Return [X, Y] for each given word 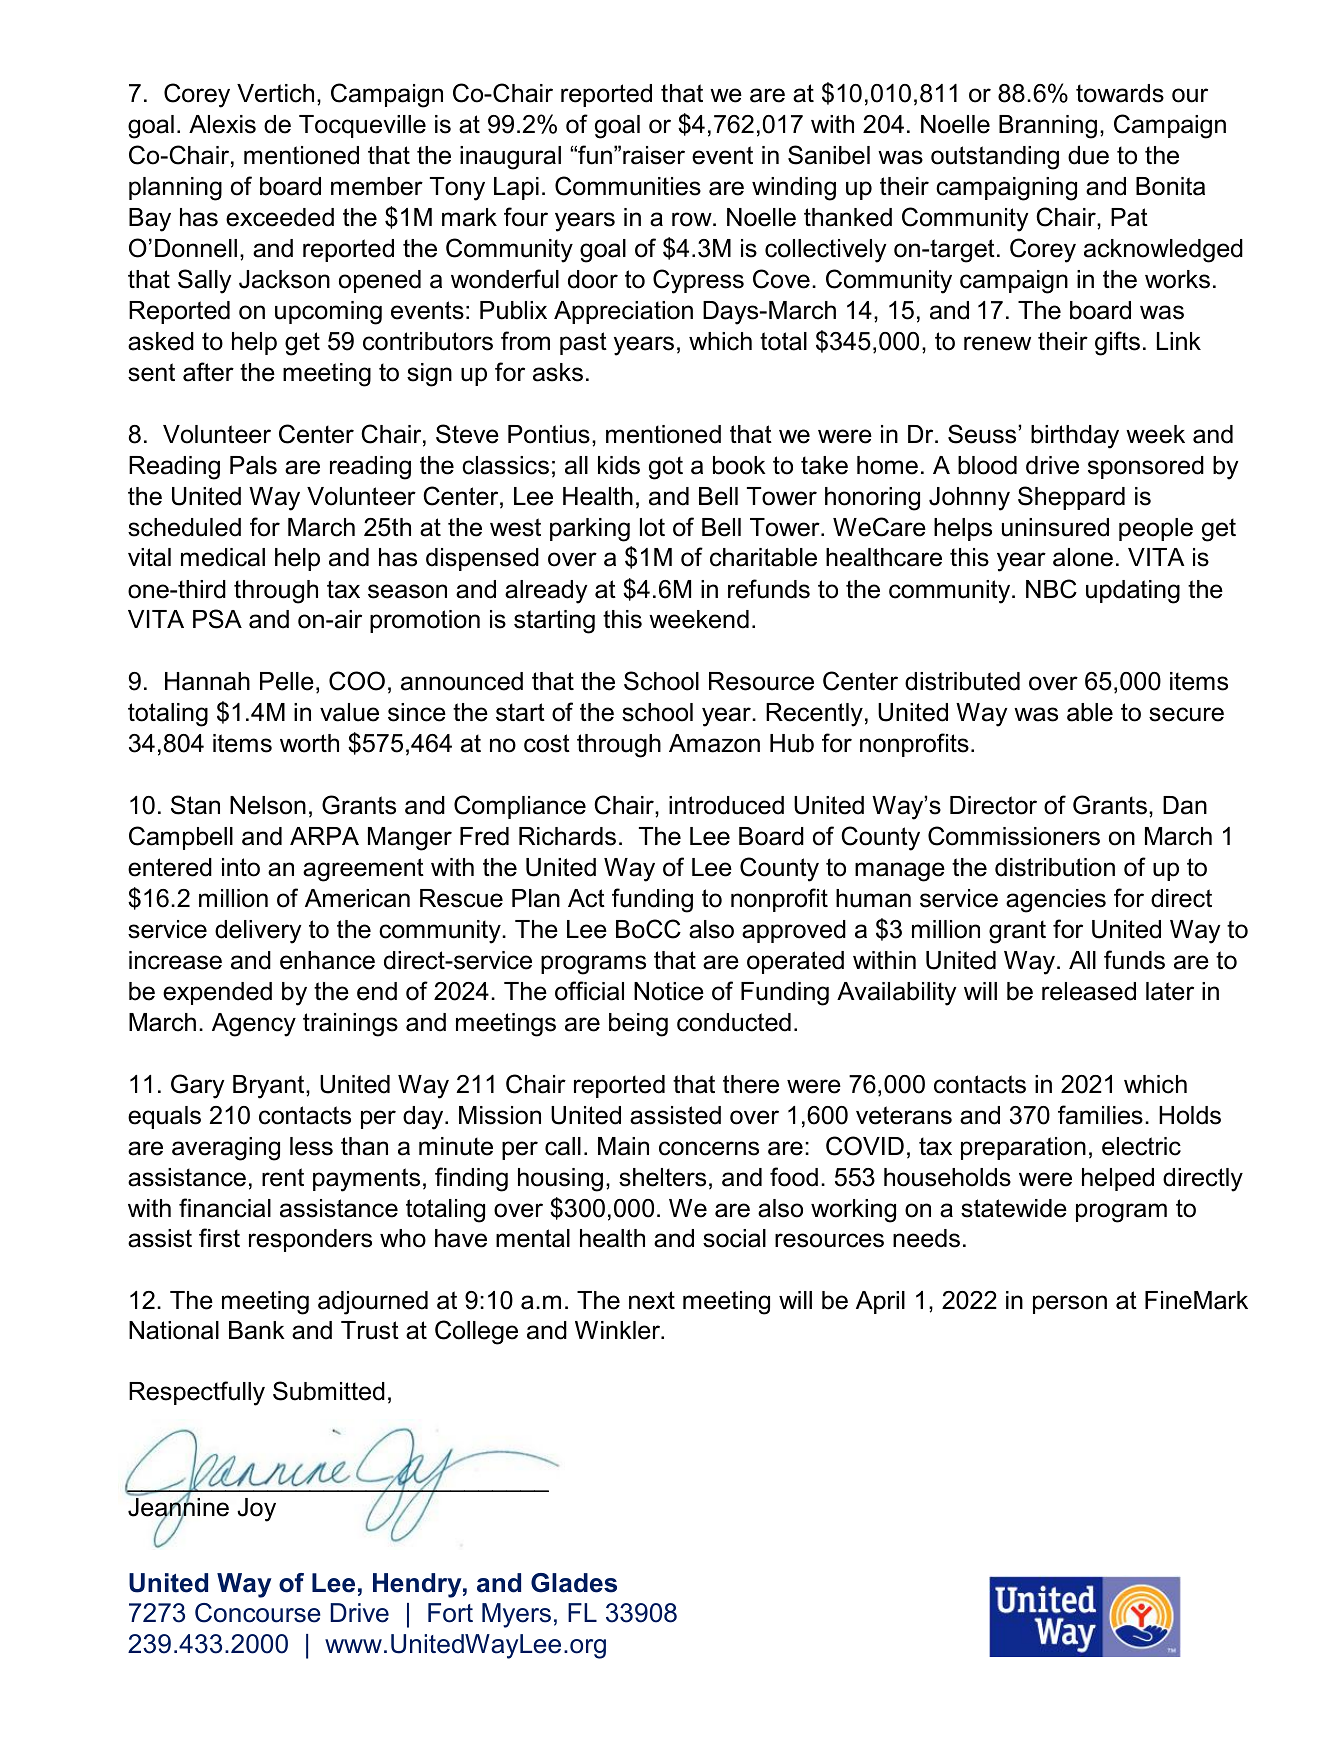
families [1100, 1115]
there [751, 1084]
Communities [628, 186]
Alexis [222, 124]
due [1088, 155]
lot [652, 527]
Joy [256, 1510]
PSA [217, 619]
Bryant [270, 1087]
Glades [574, 1583]
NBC [1051, 589]
